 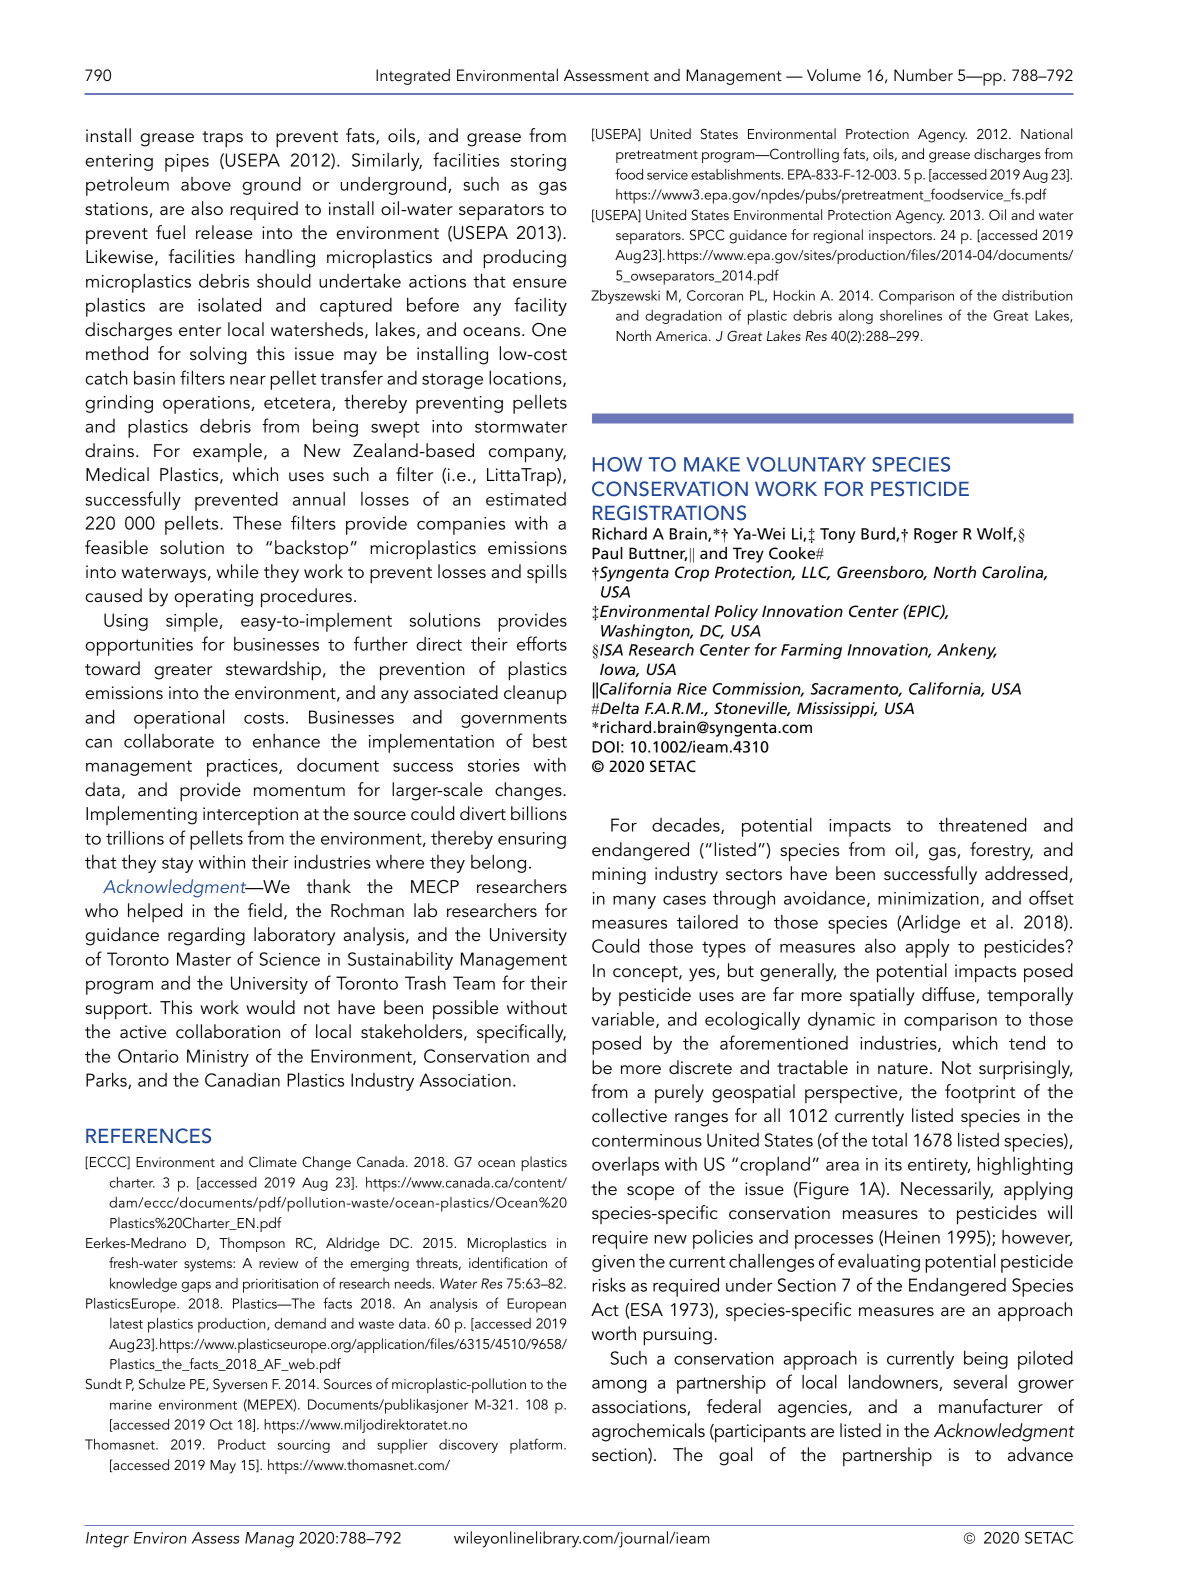 I want to click on Paul, so click(x=607, y=553).
